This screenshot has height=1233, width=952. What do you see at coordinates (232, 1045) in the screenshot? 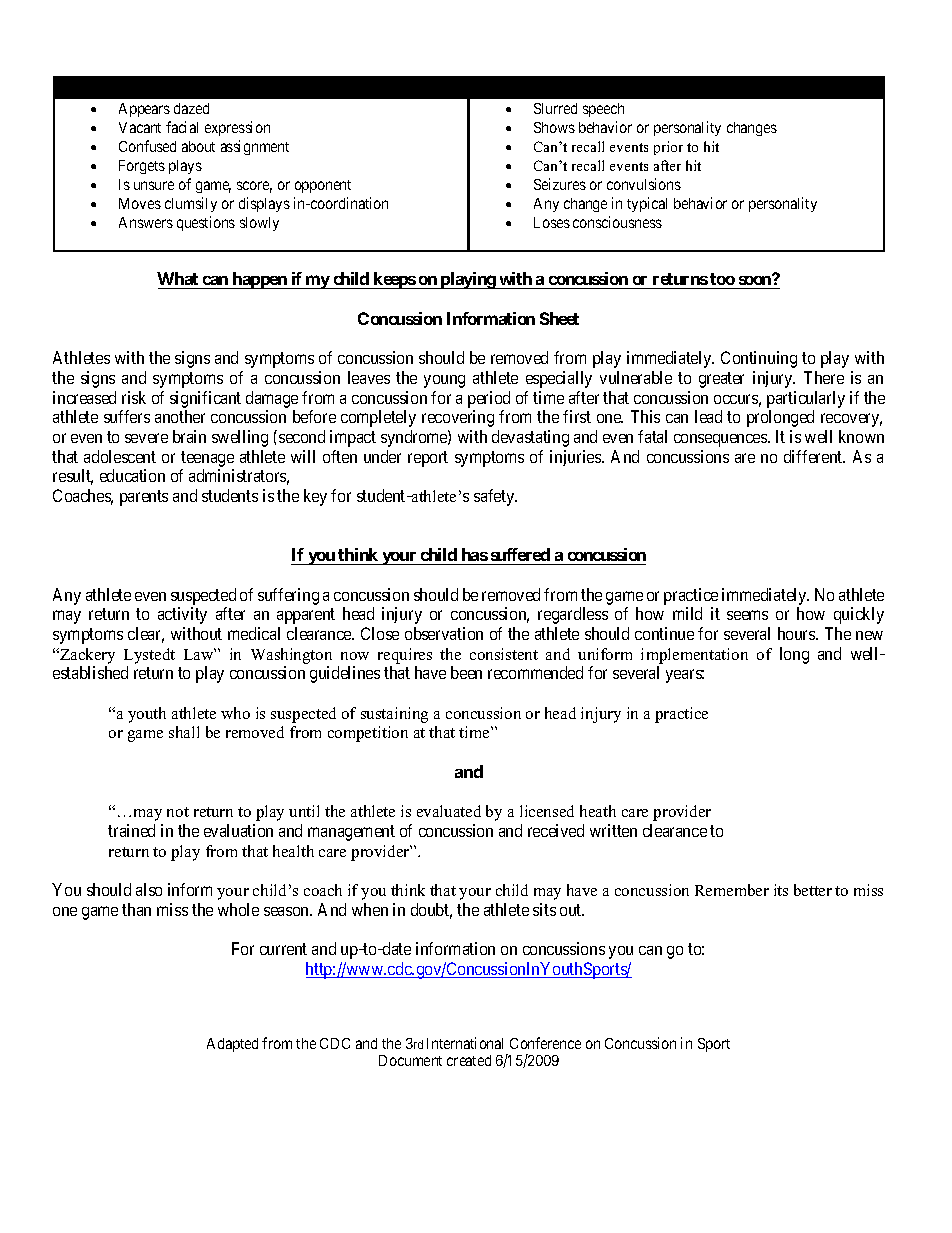
I see `Adapted` at bounding box center [232, 1045].
